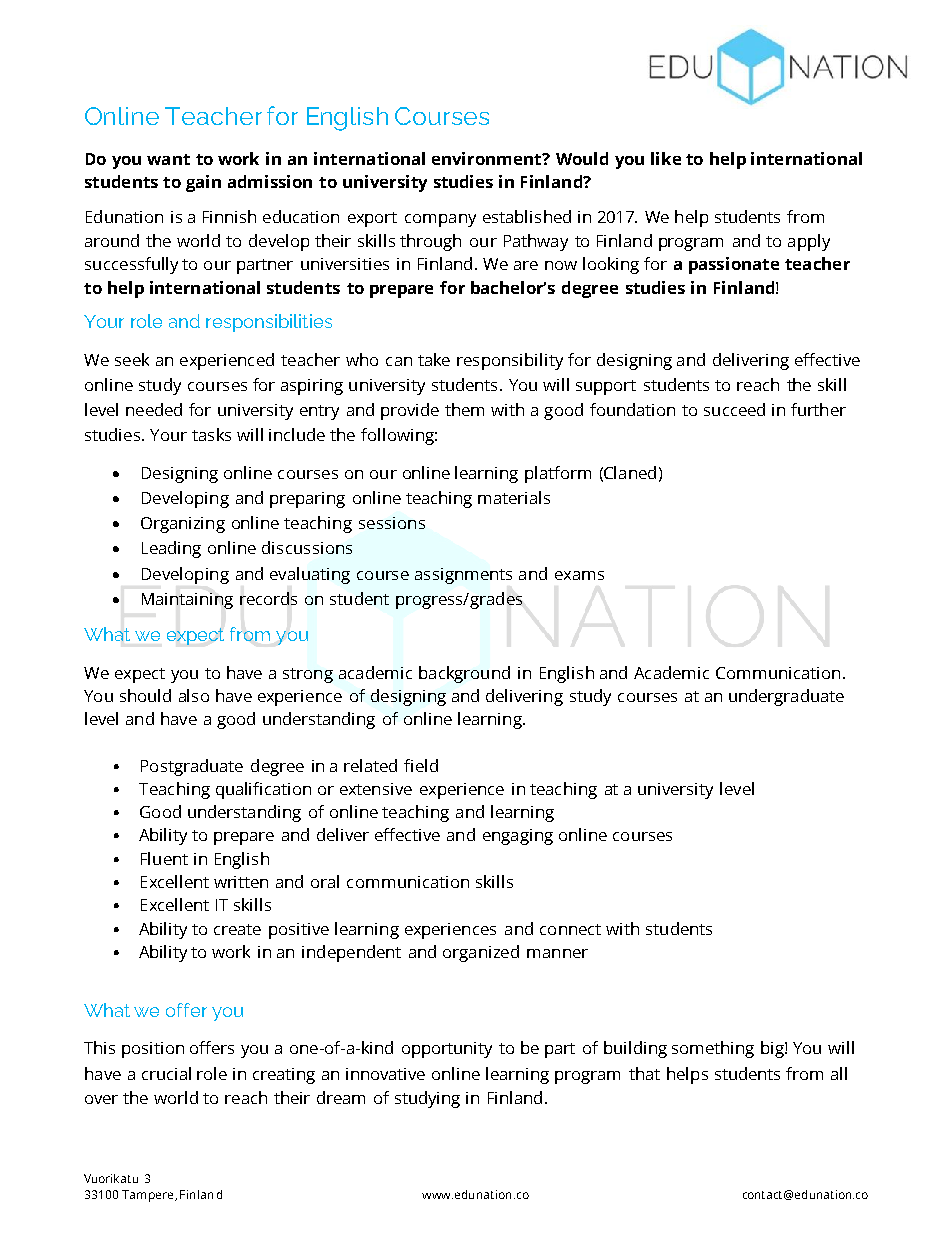 This document has height=1233, width=952. I want to click on environment, so click(487, 158).
